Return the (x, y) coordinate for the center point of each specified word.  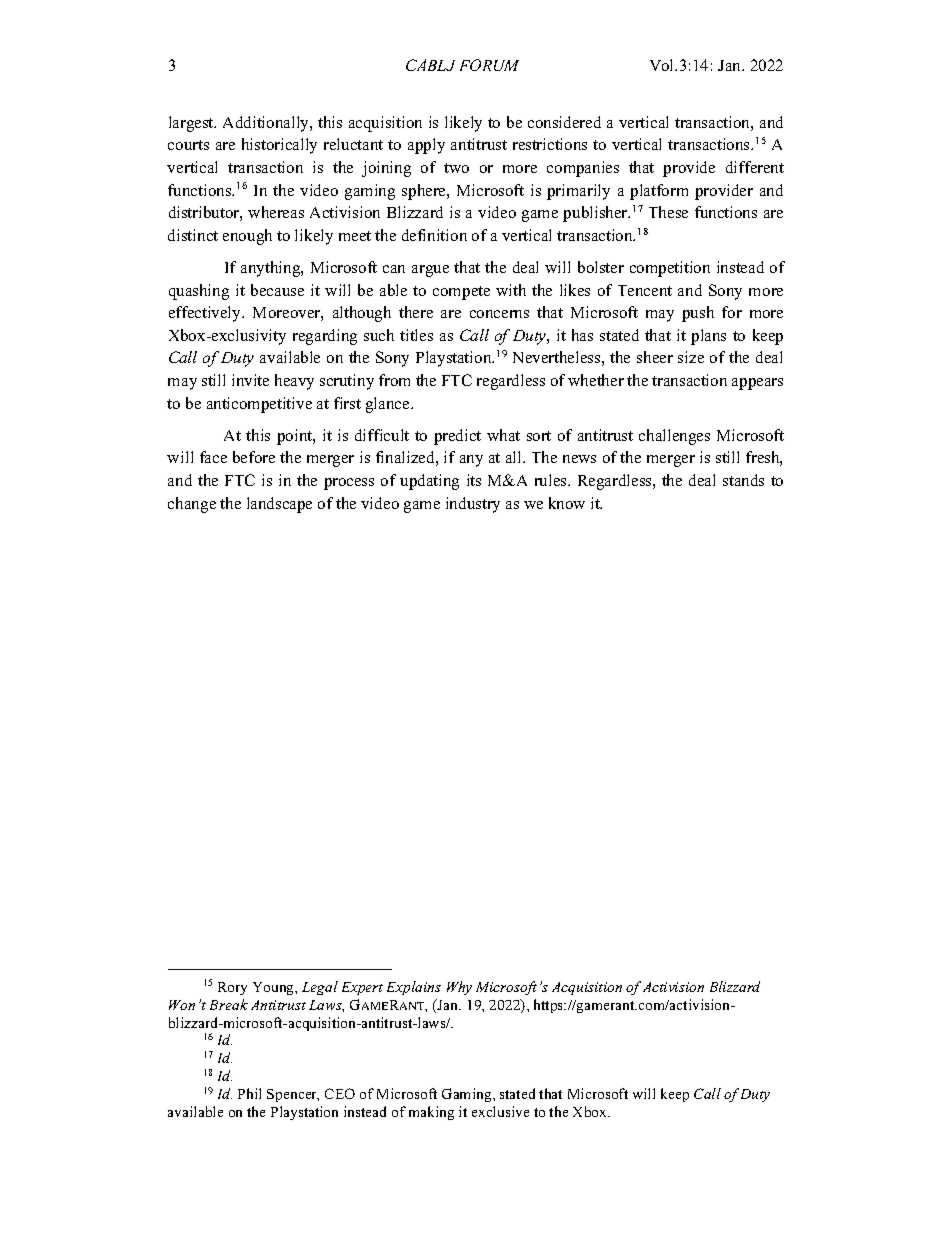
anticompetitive (259, 405)
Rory (232, 988)
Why (459, 988)
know (567, 503)
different (755, 167)
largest (192, 124)
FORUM (489, 65)
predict (457, 437)
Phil (249, 1093)
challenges (674, 437)
